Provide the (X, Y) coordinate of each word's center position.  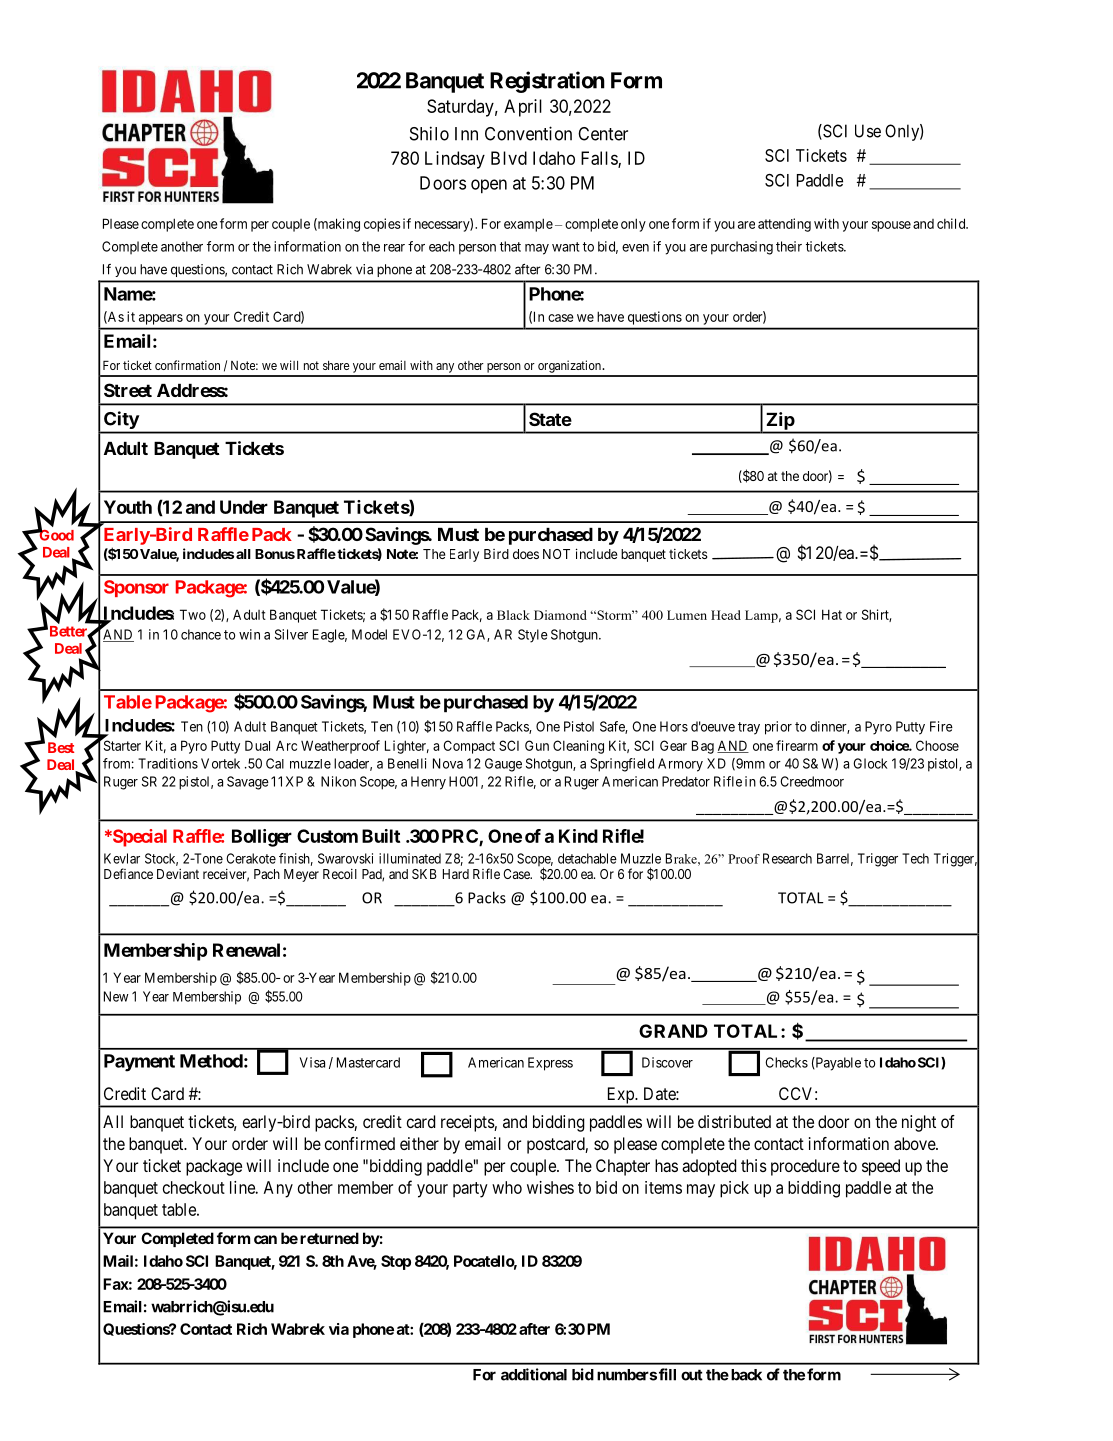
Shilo (429, 133)
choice (890, 745)
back (745, 1375)
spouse (891, 226)
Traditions (168, 763)
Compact (469, 747)
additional (534, 1374)
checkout (194, 1187)
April (523, 108)
